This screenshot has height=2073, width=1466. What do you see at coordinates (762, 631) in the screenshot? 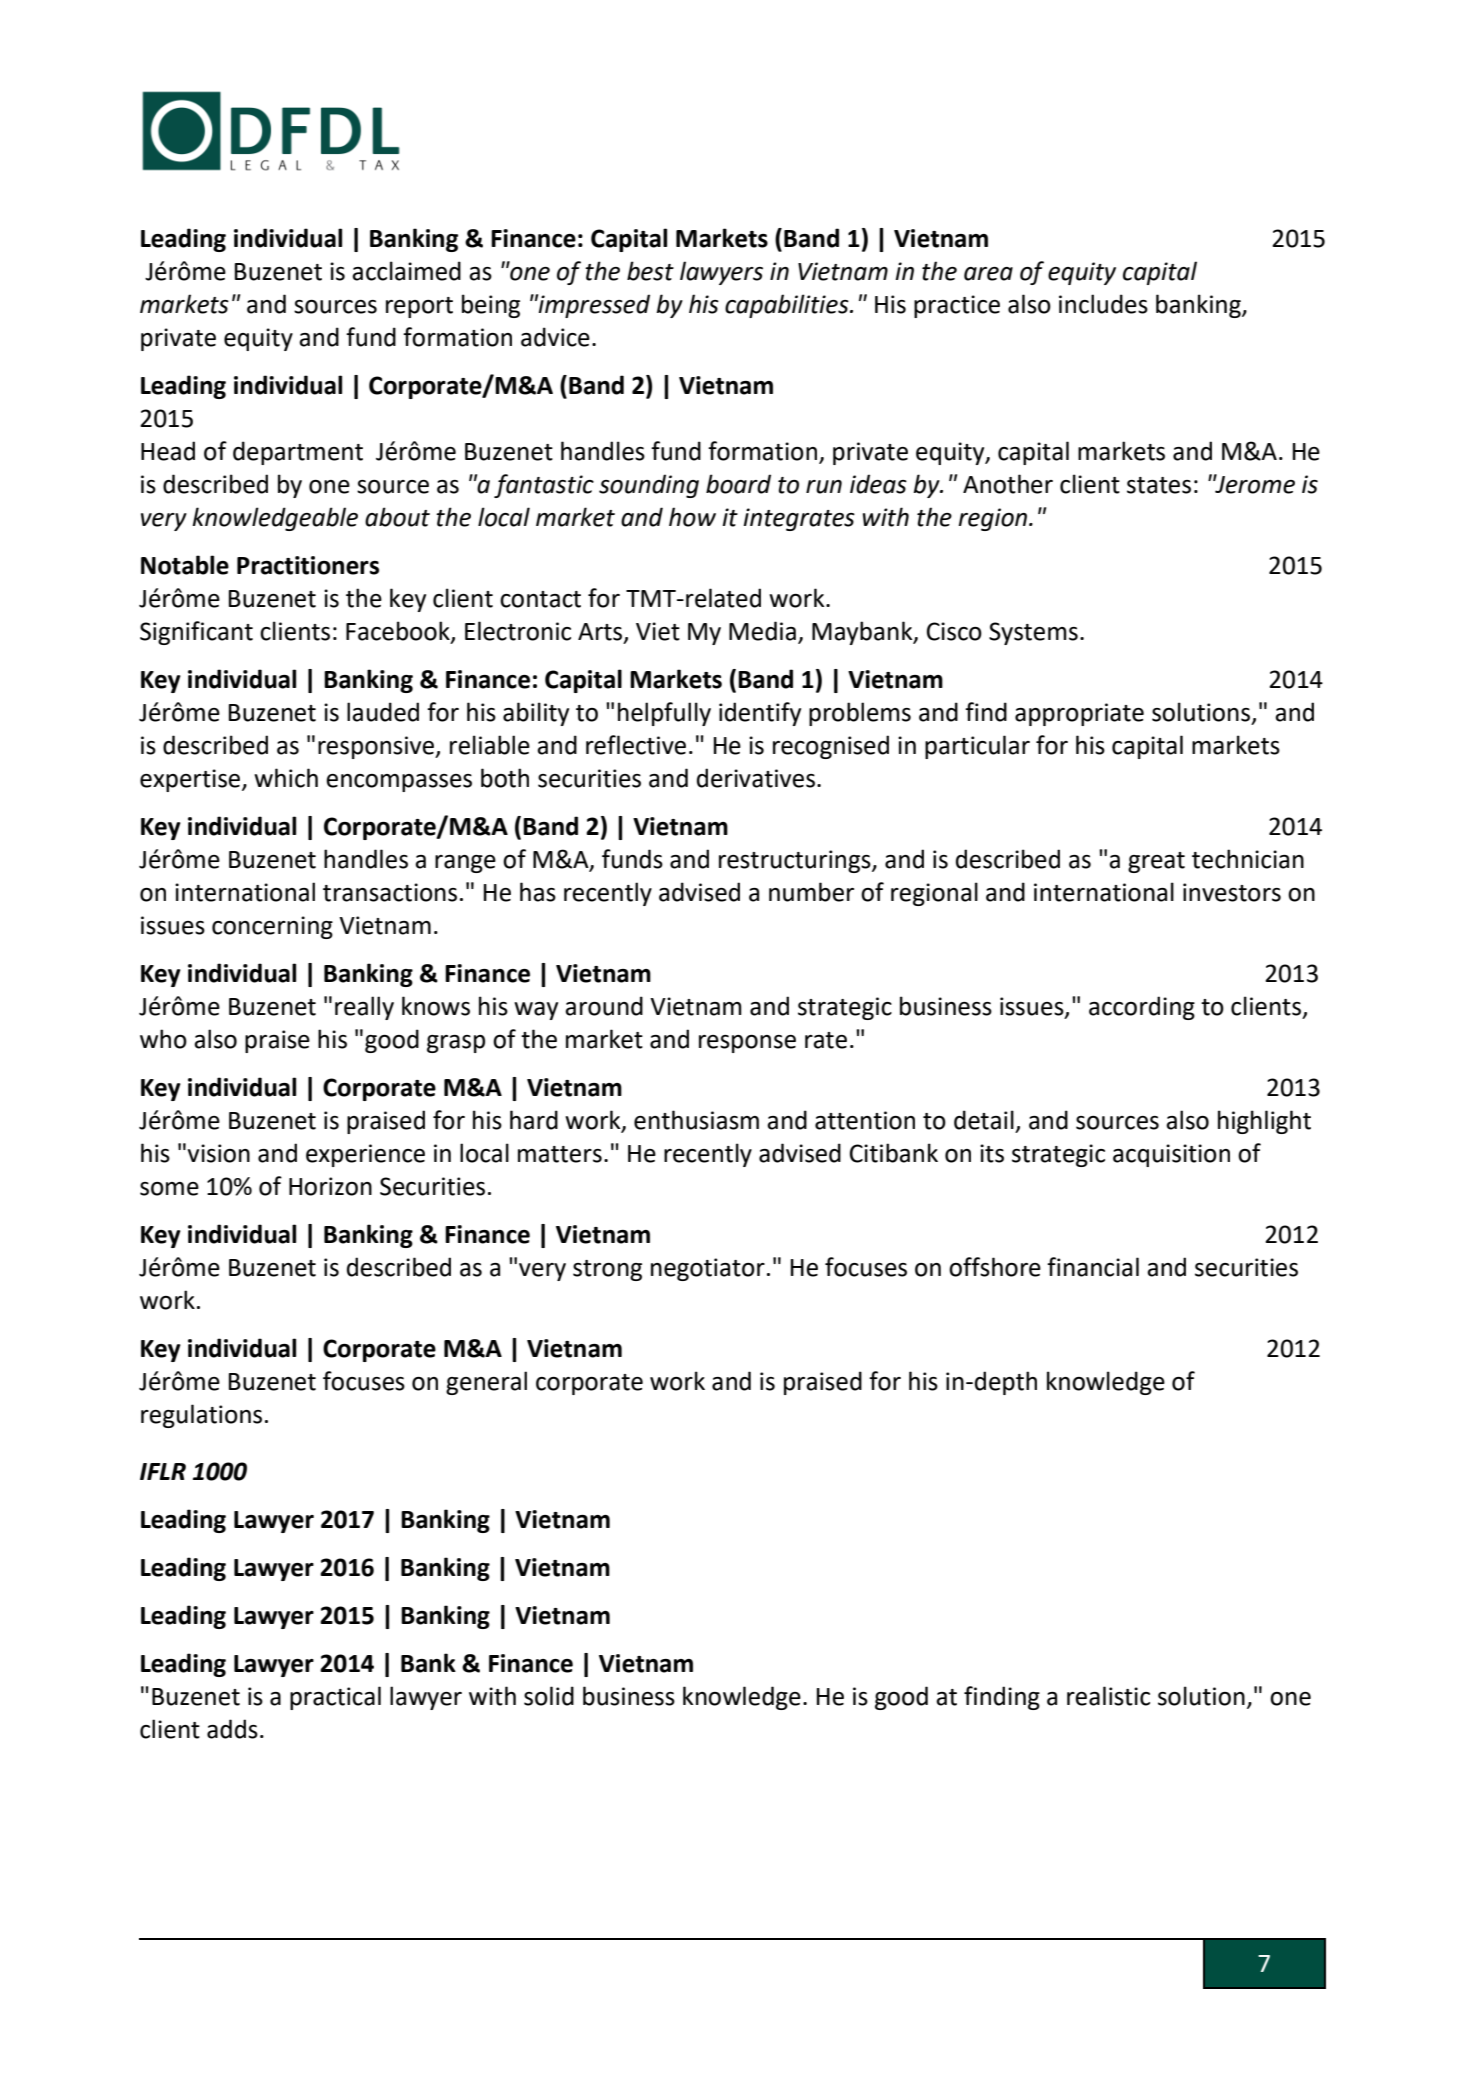
I see `Media` at bounding box center [762, 631].
